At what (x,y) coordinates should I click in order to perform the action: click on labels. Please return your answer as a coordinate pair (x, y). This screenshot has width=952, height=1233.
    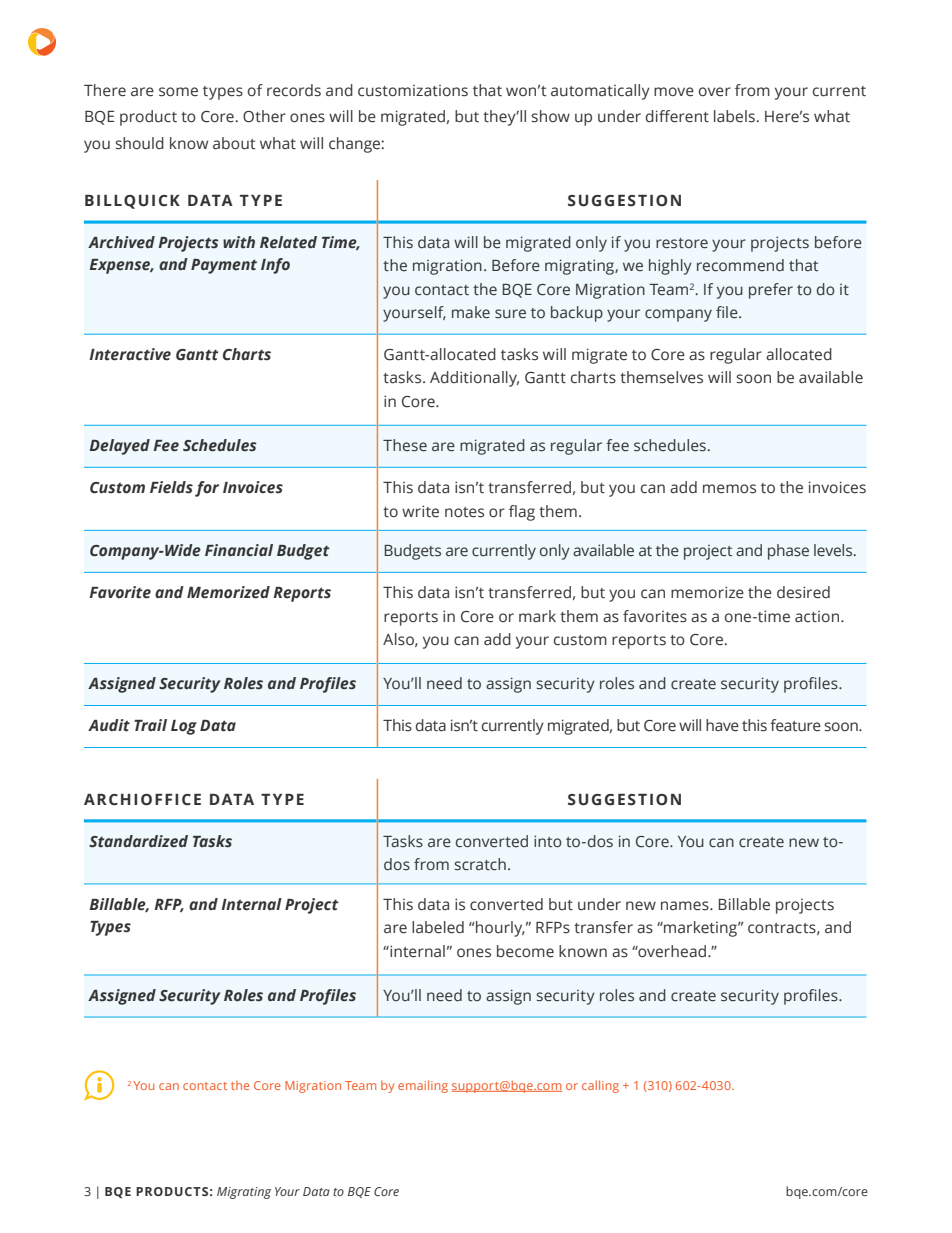
    Looking at the image, I should click on (734, 116).
